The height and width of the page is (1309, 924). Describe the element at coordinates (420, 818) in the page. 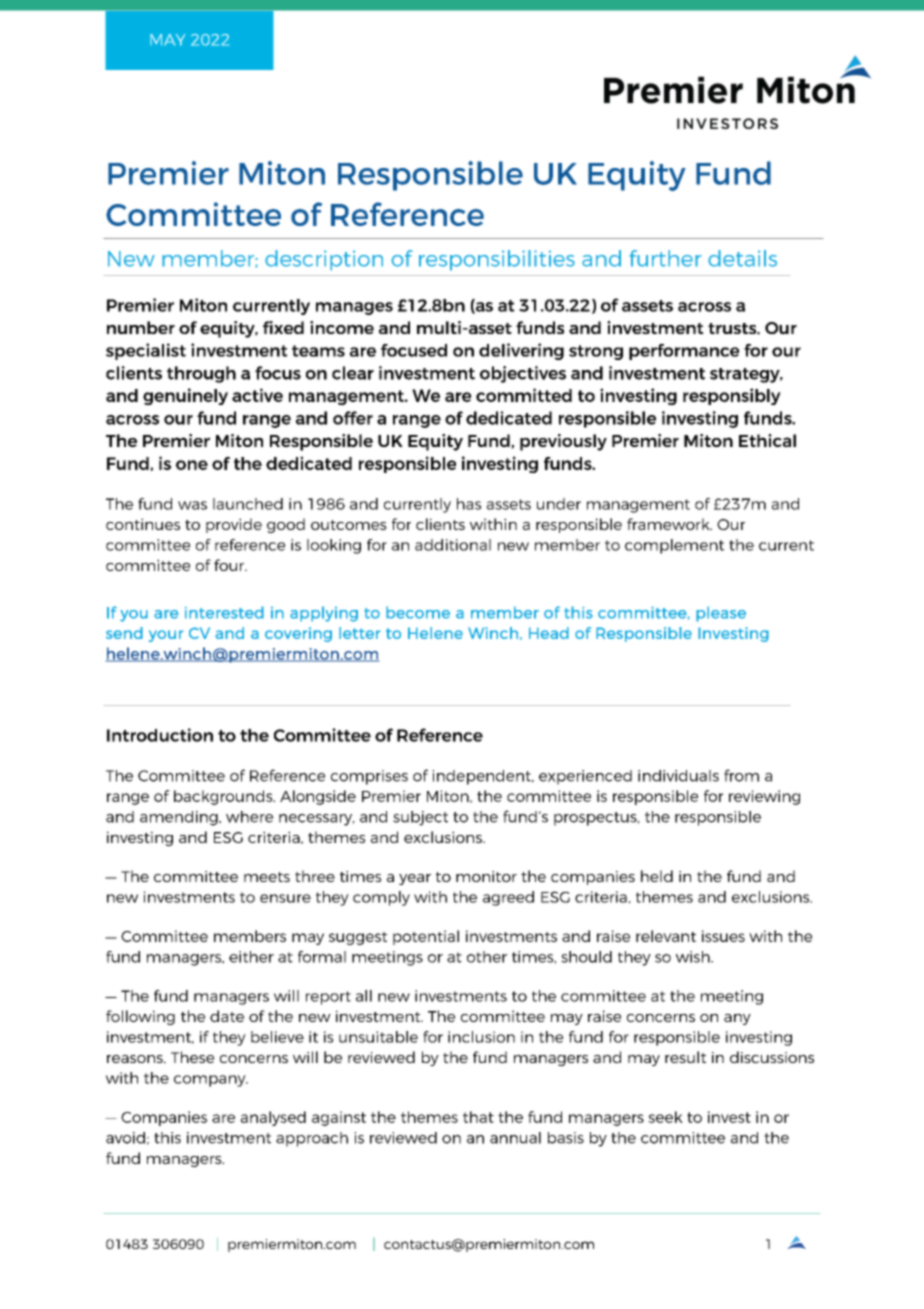

I see `subject` at that location.
